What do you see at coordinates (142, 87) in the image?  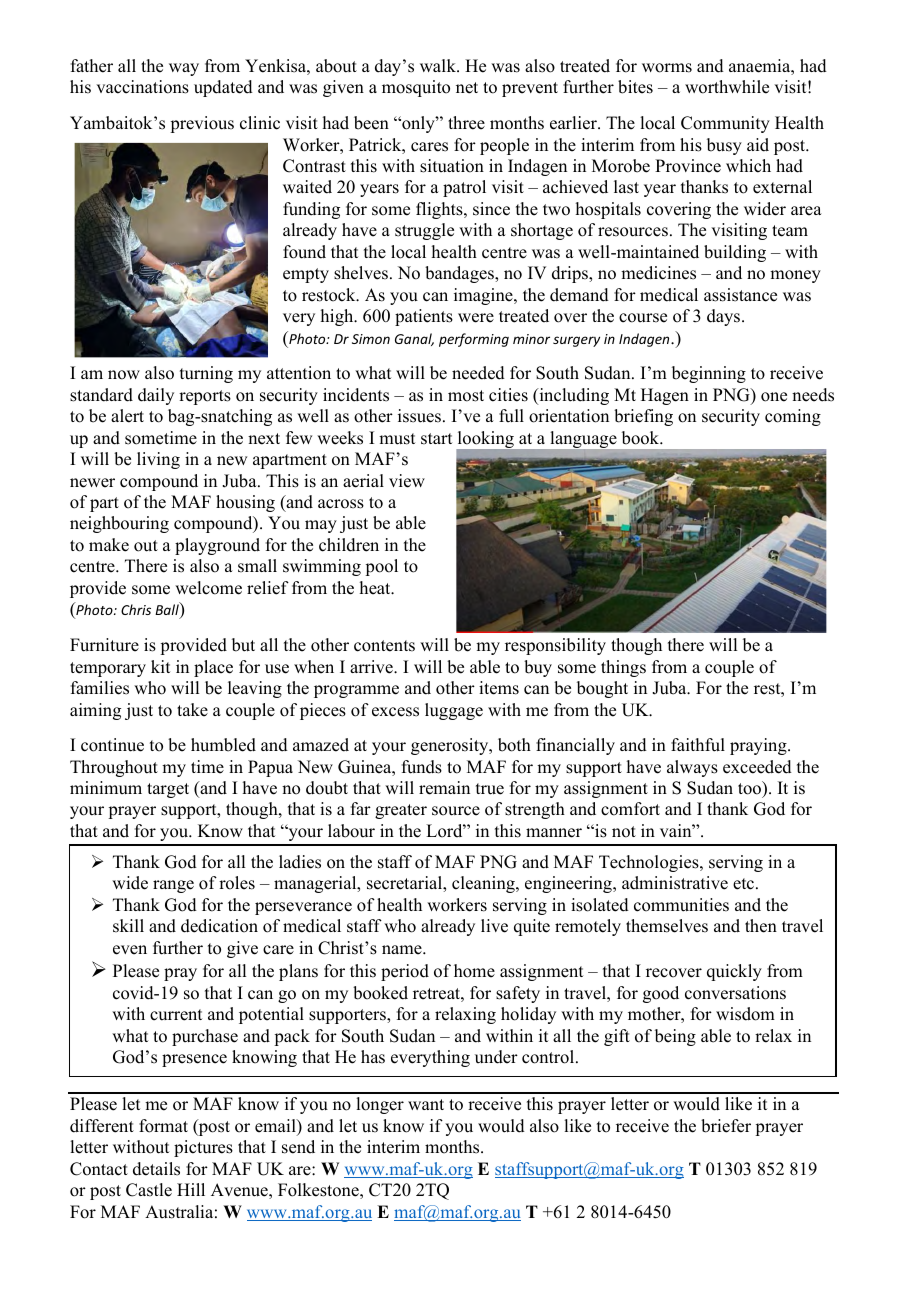 I see `vaccinations` at bounding box center [142, 87].
